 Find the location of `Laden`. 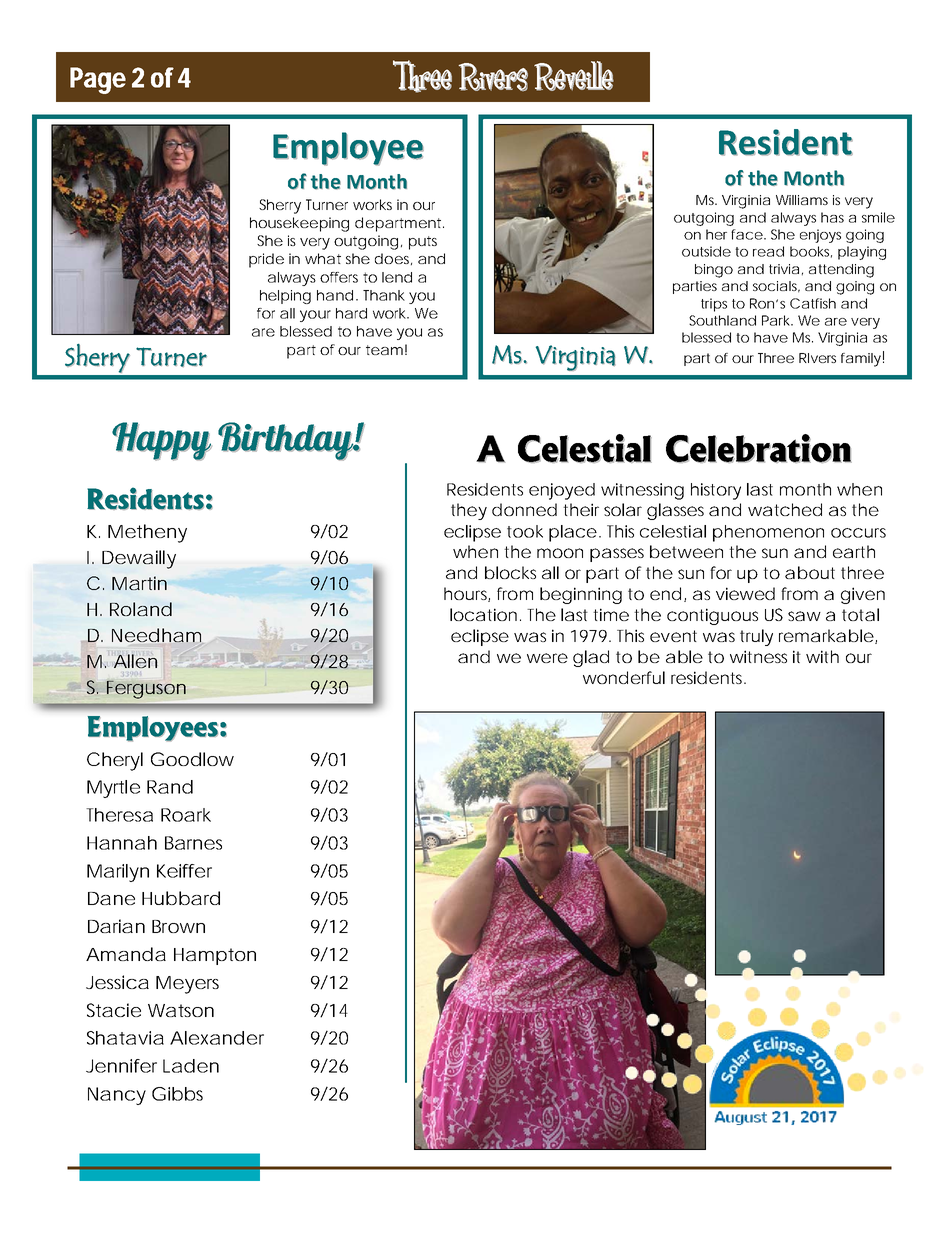

Laden is located at coordinates (191, 1066).
